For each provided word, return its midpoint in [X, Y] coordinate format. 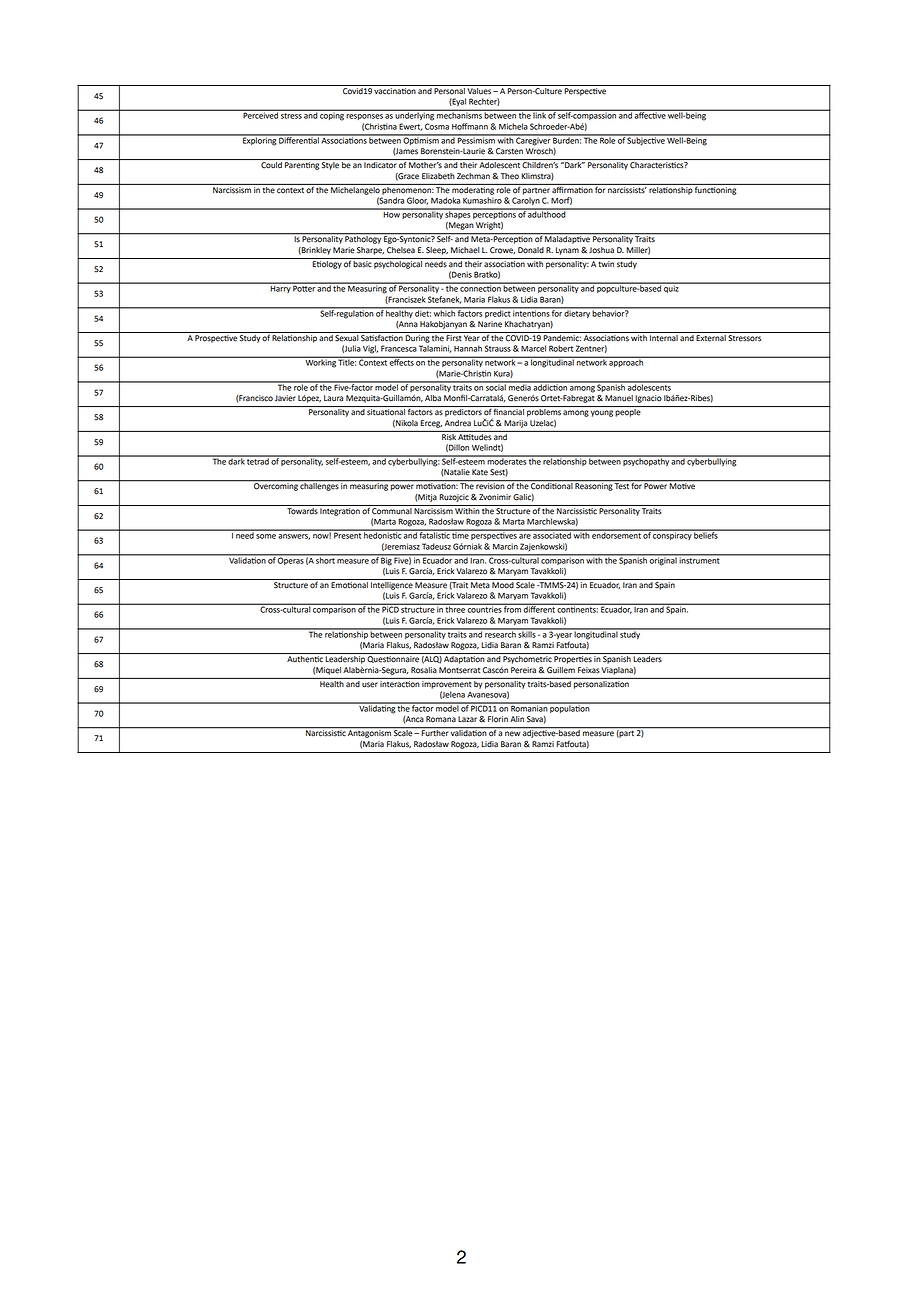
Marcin [505, 546]
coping [332, 115]
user [370, 685]
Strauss [498, 348]
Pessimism [476, 139]
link [540, 114]
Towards [302, 510]
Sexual [347, 337]
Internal [664, 337]
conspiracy [672, 535]
